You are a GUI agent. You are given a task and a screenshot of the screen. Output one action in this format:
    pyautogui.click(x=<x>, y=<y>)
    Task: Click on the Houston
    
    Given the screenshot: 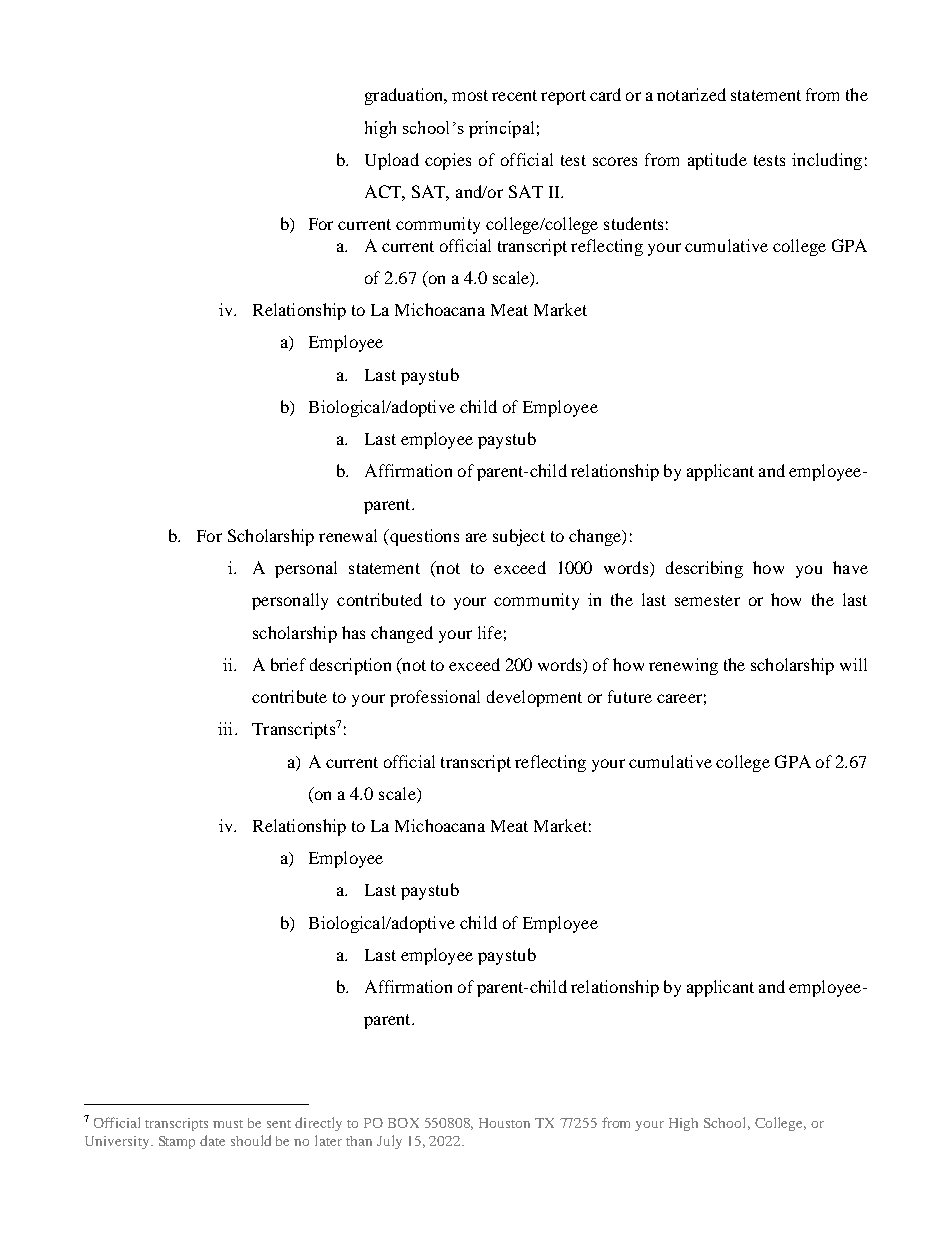 What is the action you would take?
    pyautogui.click(x=504, y=1123)
